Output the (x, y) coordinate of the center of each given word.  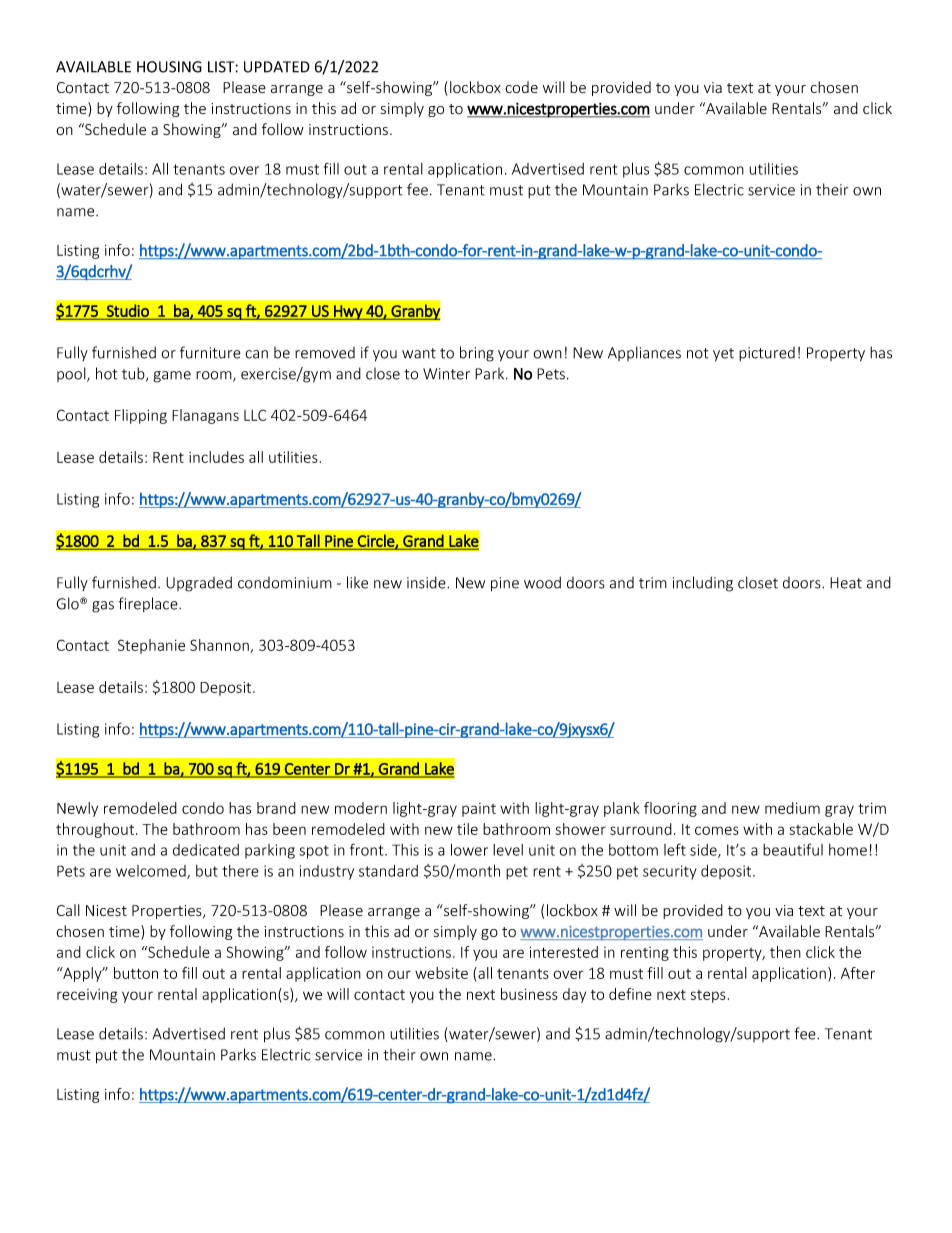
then (785, 952)
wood (542, 582)
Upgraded (199, 584)
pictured (767, 354)
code (521, 87)
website (441, 973)
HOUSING (169, 67)
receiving (87, 996)
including (703, 584)
